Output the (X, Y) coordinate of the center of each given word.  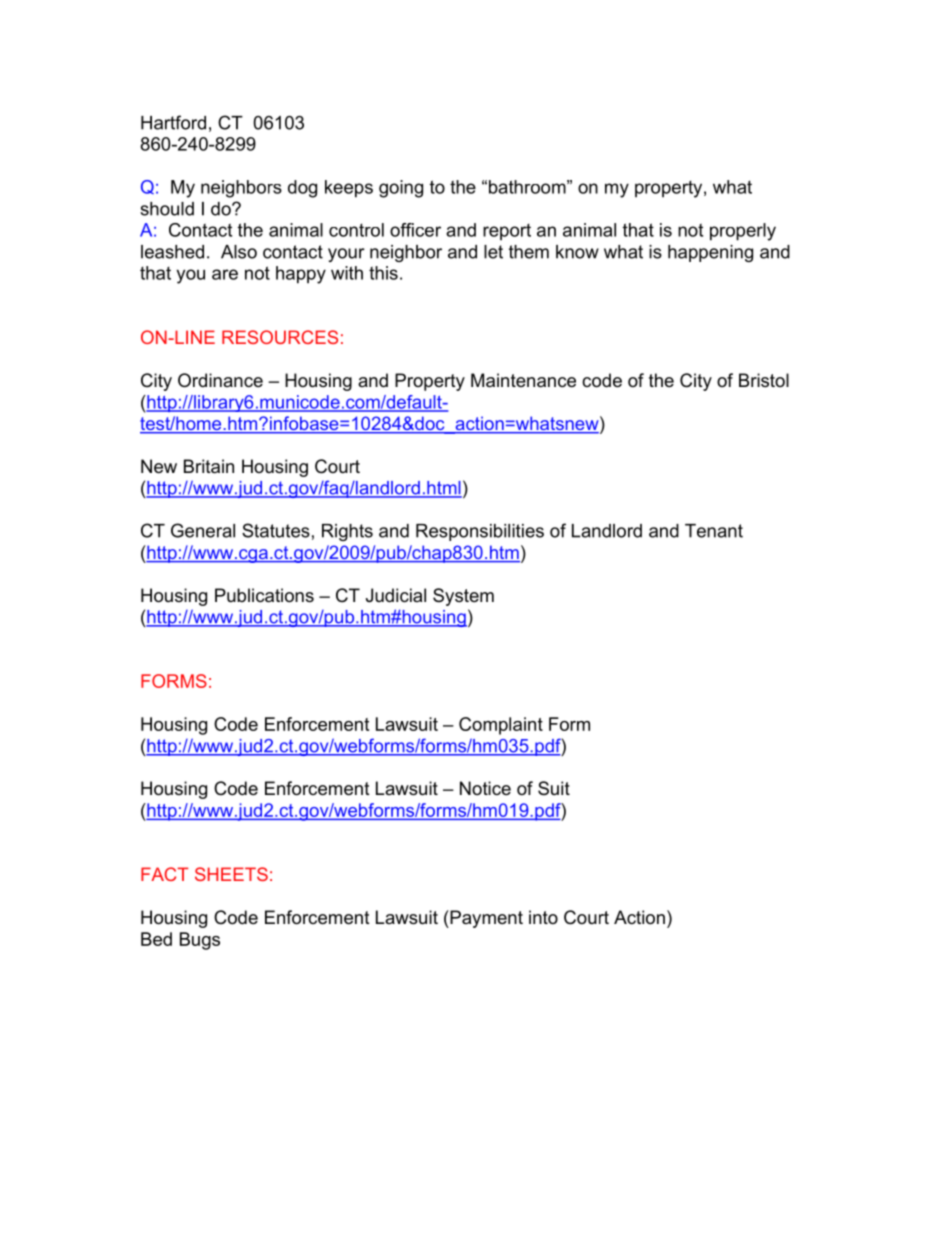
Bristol (764, 380)
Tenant (714, 531)
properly (743, 232)
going (401, 189)
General (203, 530)
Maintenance (523, 380)
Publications (264, 595)
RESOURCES (280, 337)
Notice (485, 788)
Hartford (173, 122)
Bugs (200, 941)
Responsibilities (480, 532)
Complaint (501, 726)
